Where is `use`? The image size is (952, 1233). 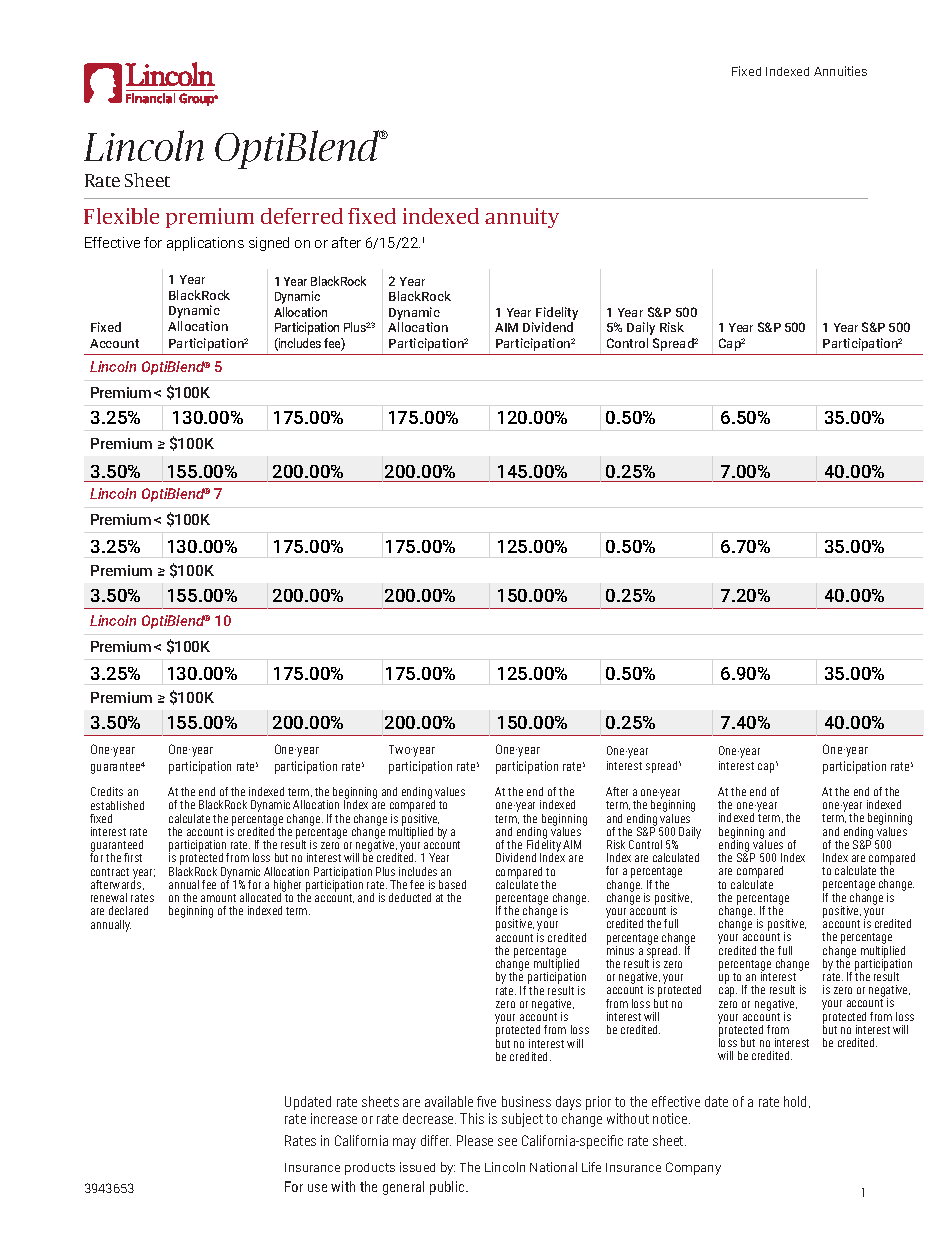
use is located at coordinates (317, 1188).
